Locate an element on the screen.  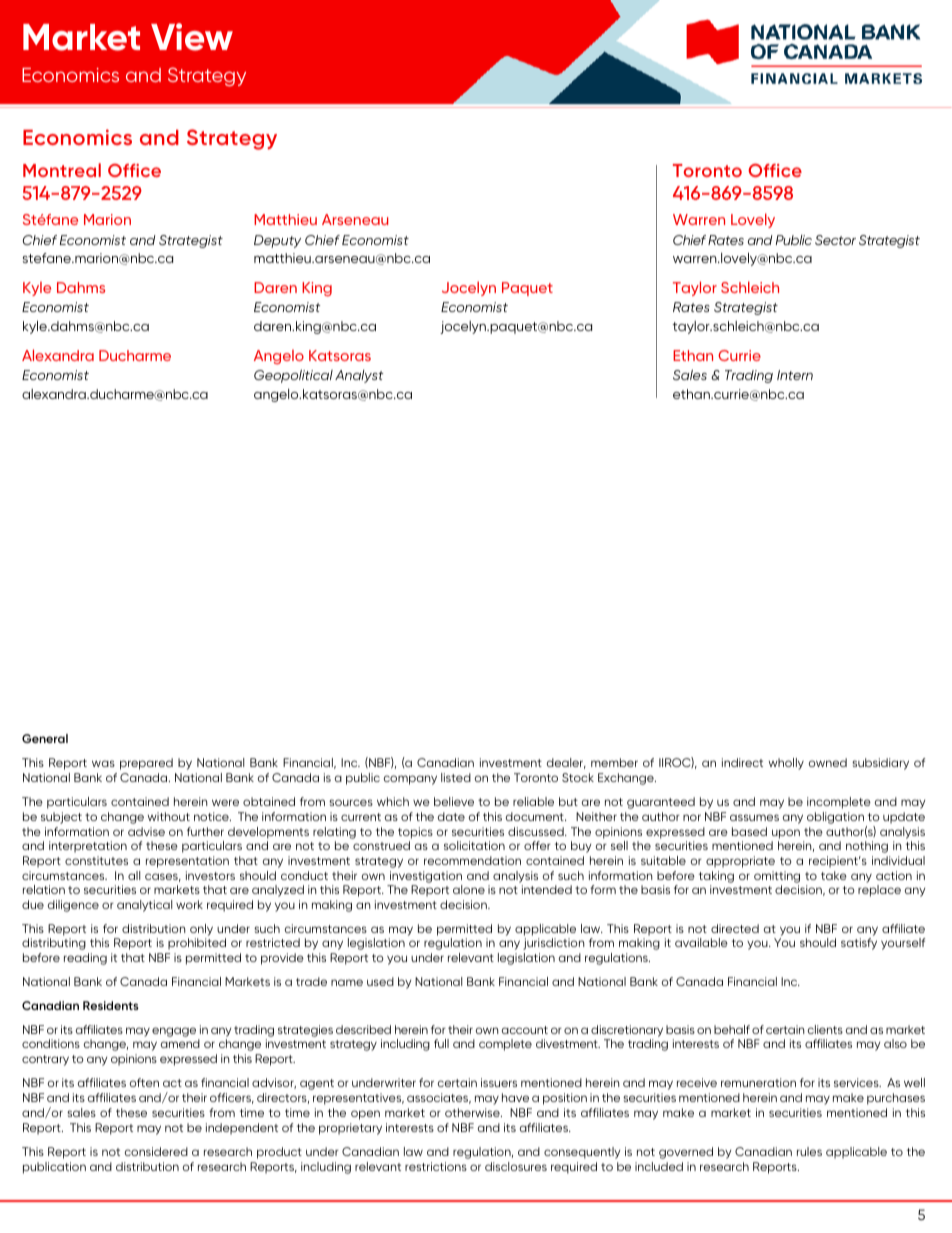
Sector is located at coordinates (835, 240).
